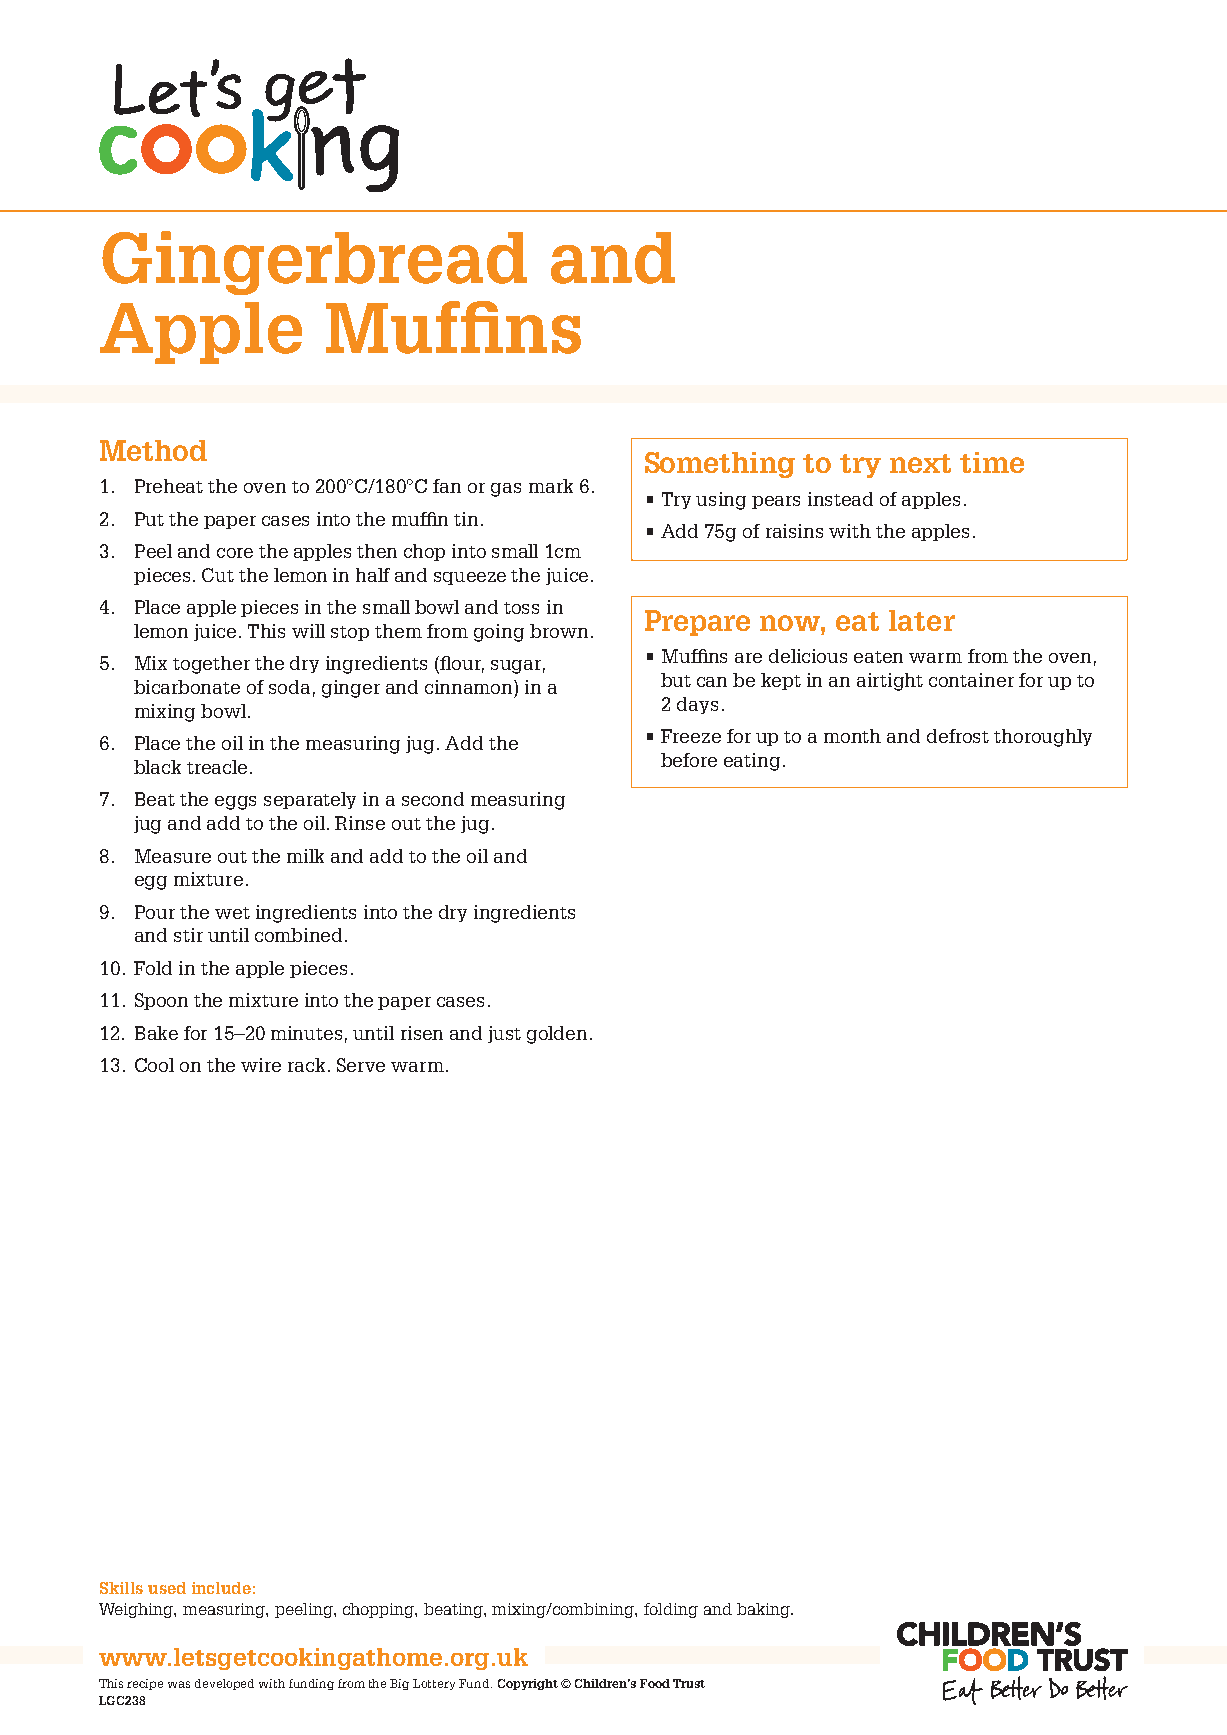  I want to click on next, so click(920, 463).
